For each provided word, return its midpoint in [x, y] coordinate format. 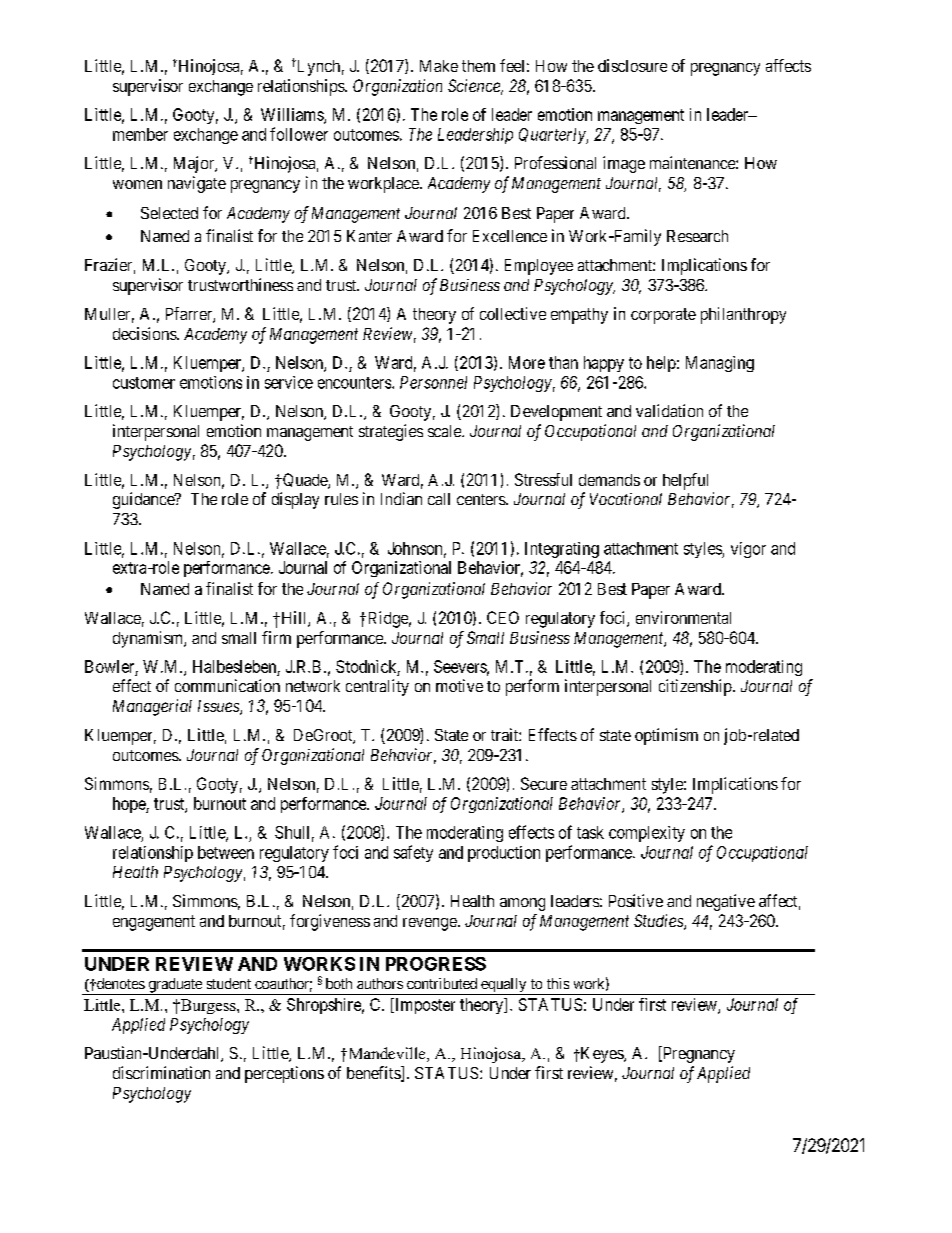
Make [439, 66]
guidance [144, 500]
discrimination [161, 1072]
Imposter [424, 1006]
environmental [683, 617]
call [439, 499]
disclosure [632, 65]
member [140, 134]
